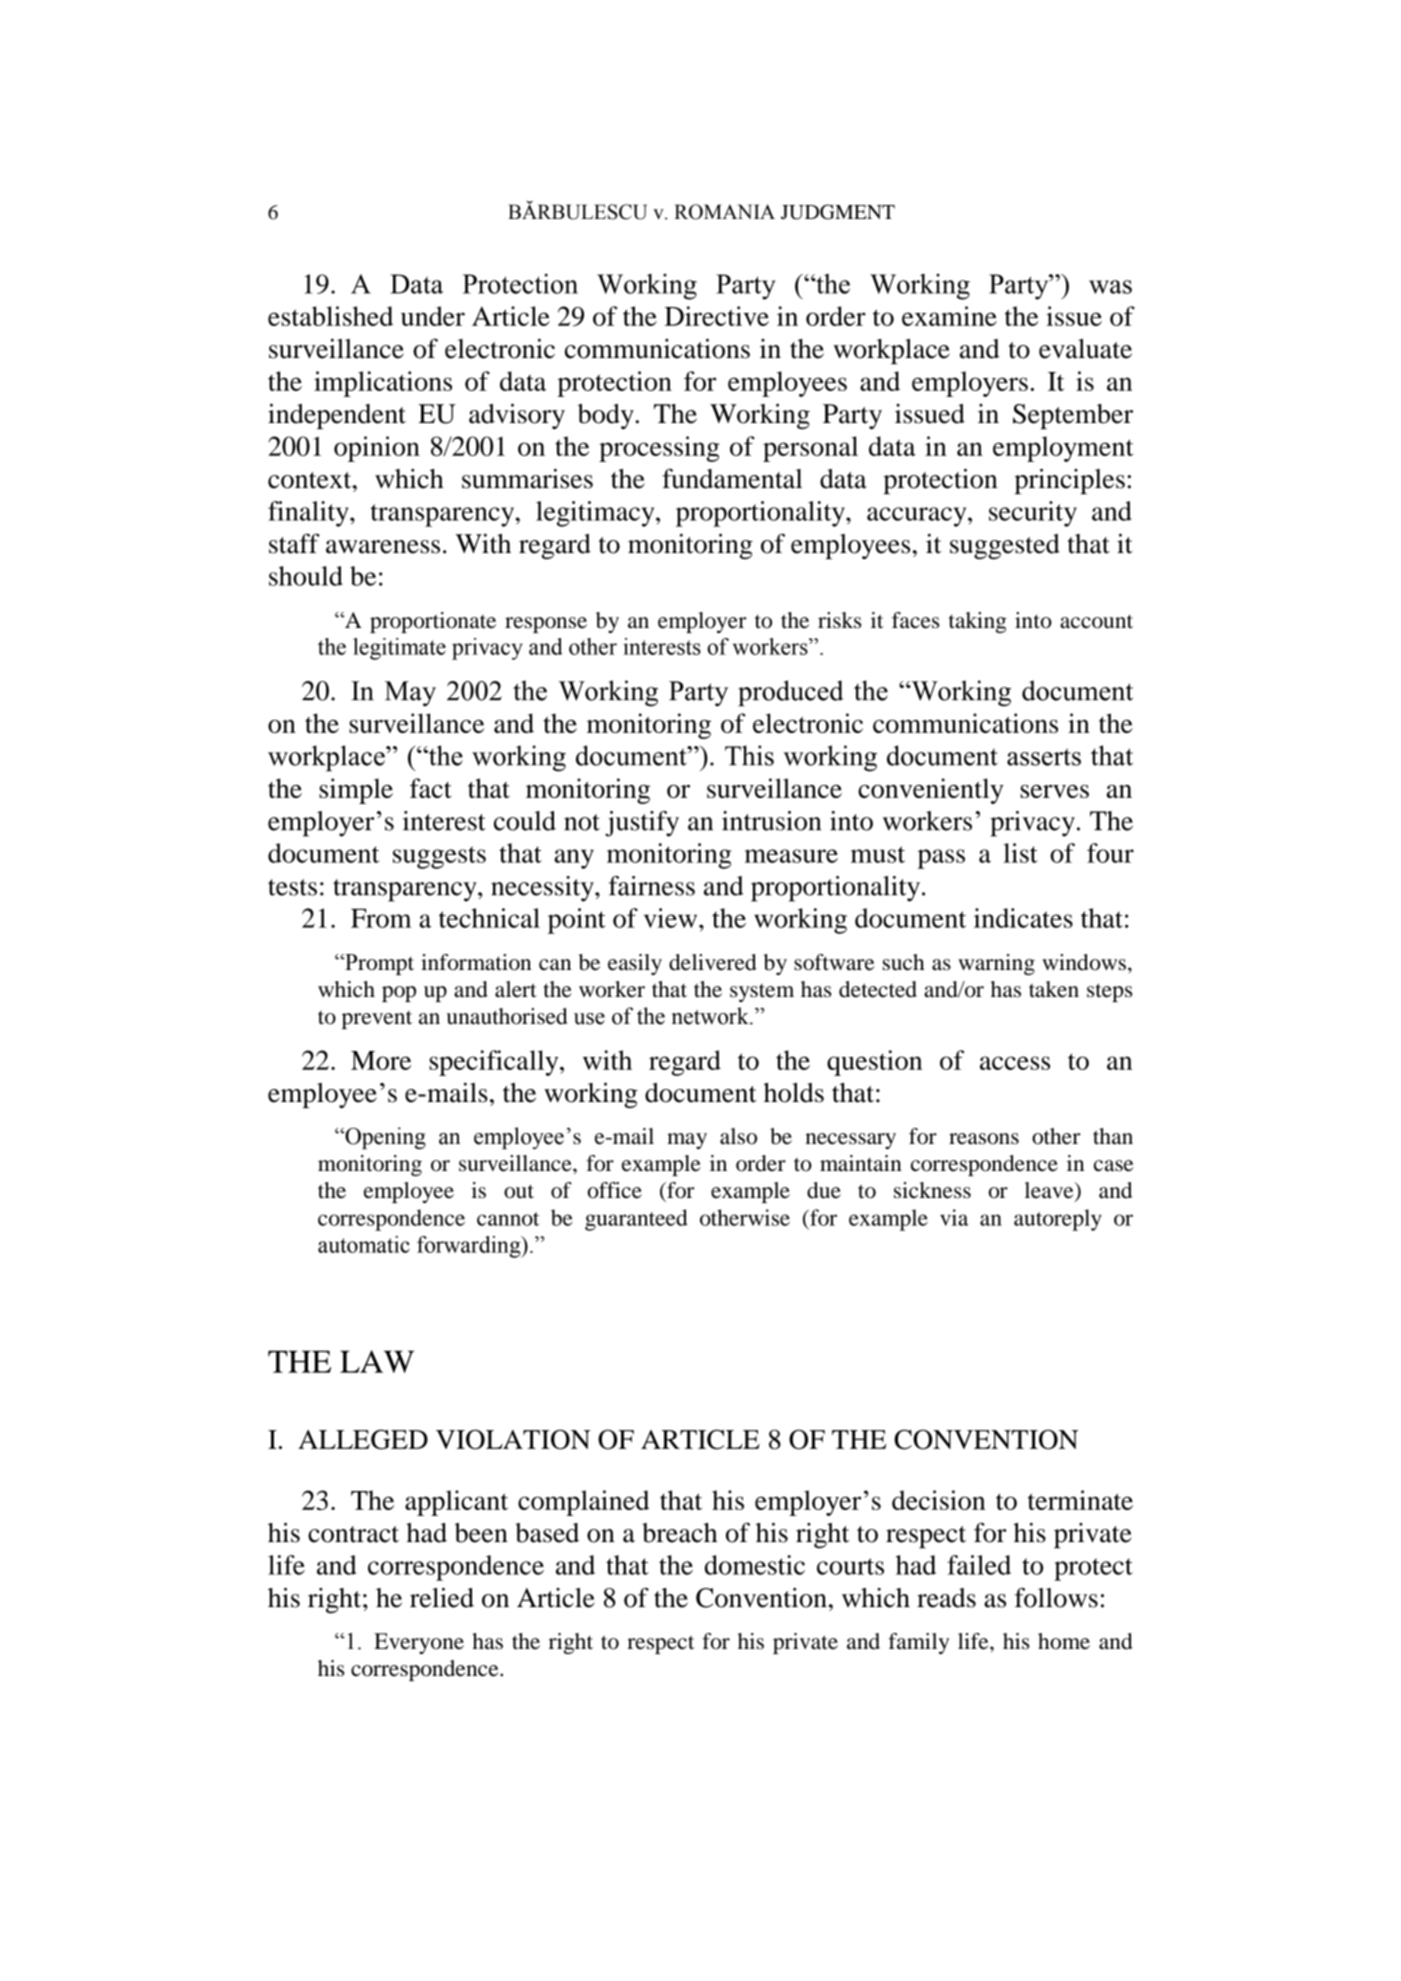 This screenshot has width=1401, height=1981. I want to click on under, so click(433, 316).
